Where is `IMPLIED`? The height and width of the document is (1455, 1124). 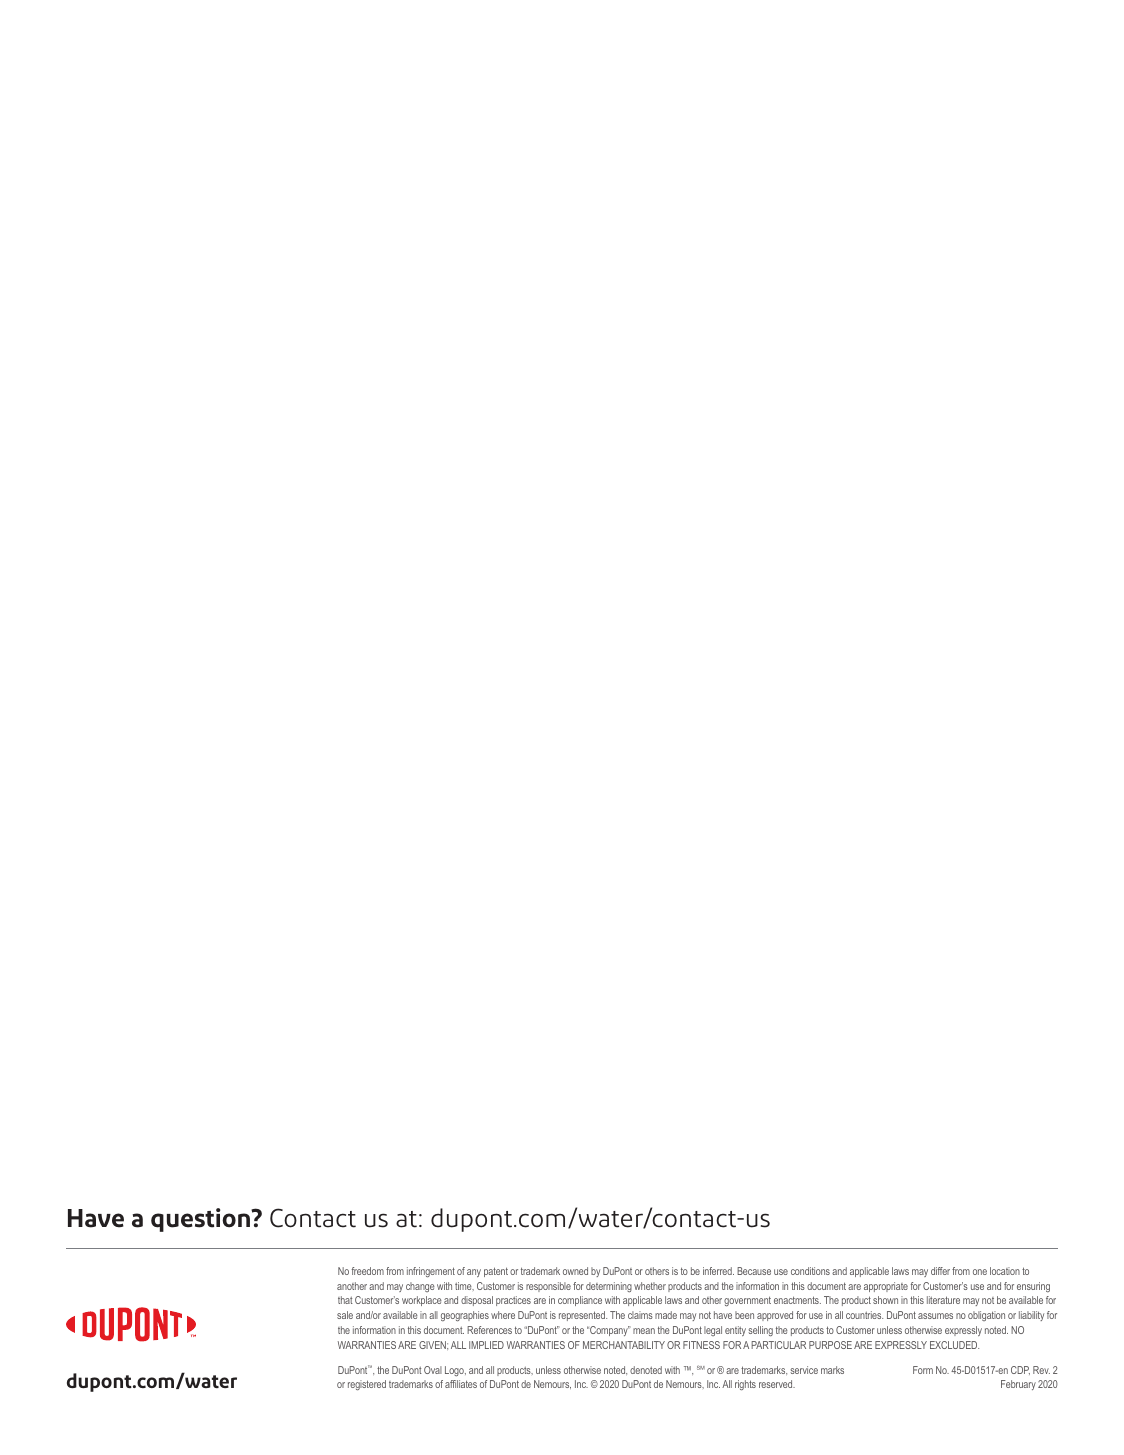
IMPLIED is located at coordinates (486, 1345).
